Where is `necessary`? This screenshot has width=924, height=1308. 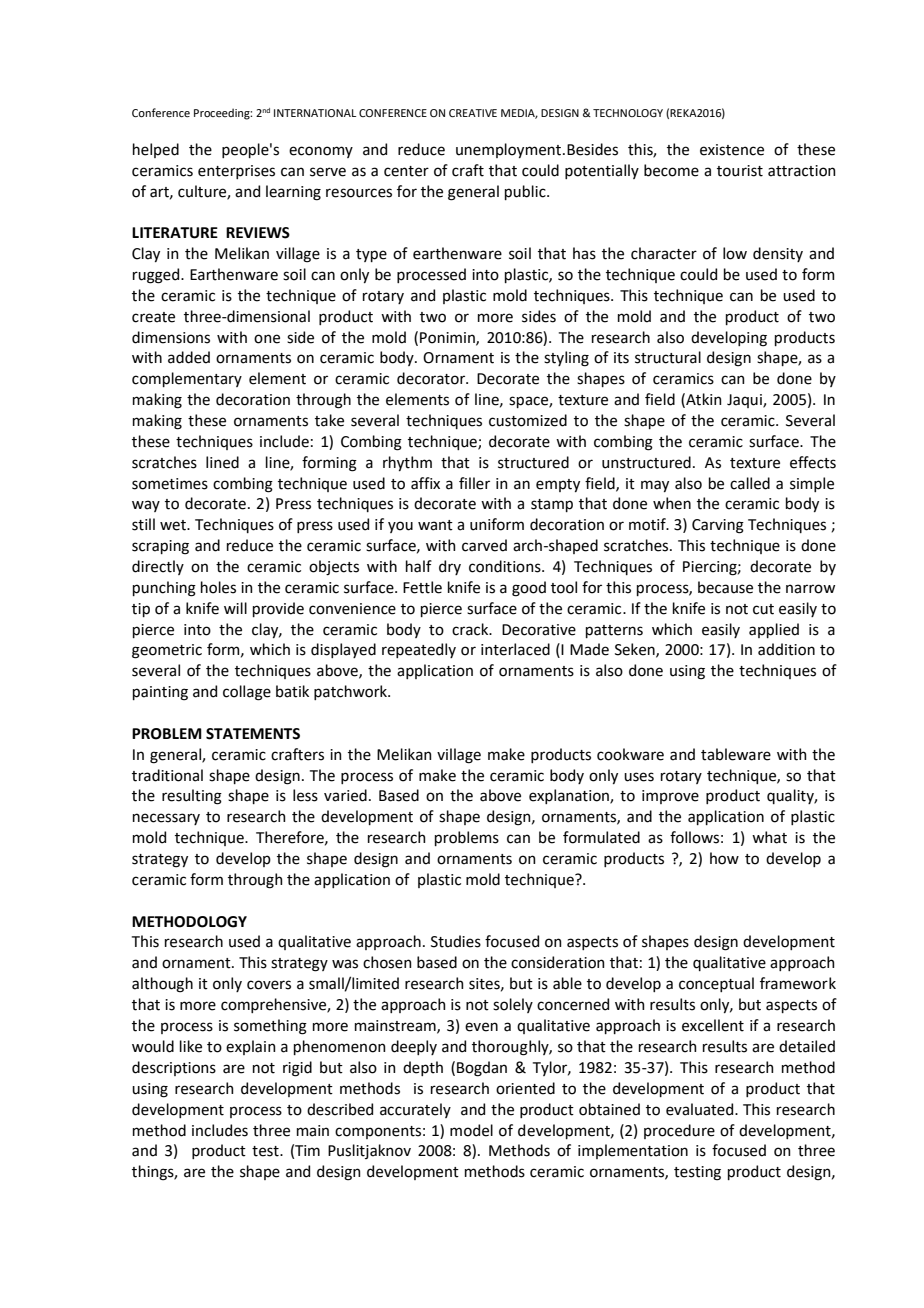 necessary is located at coordinates (166, 819).
